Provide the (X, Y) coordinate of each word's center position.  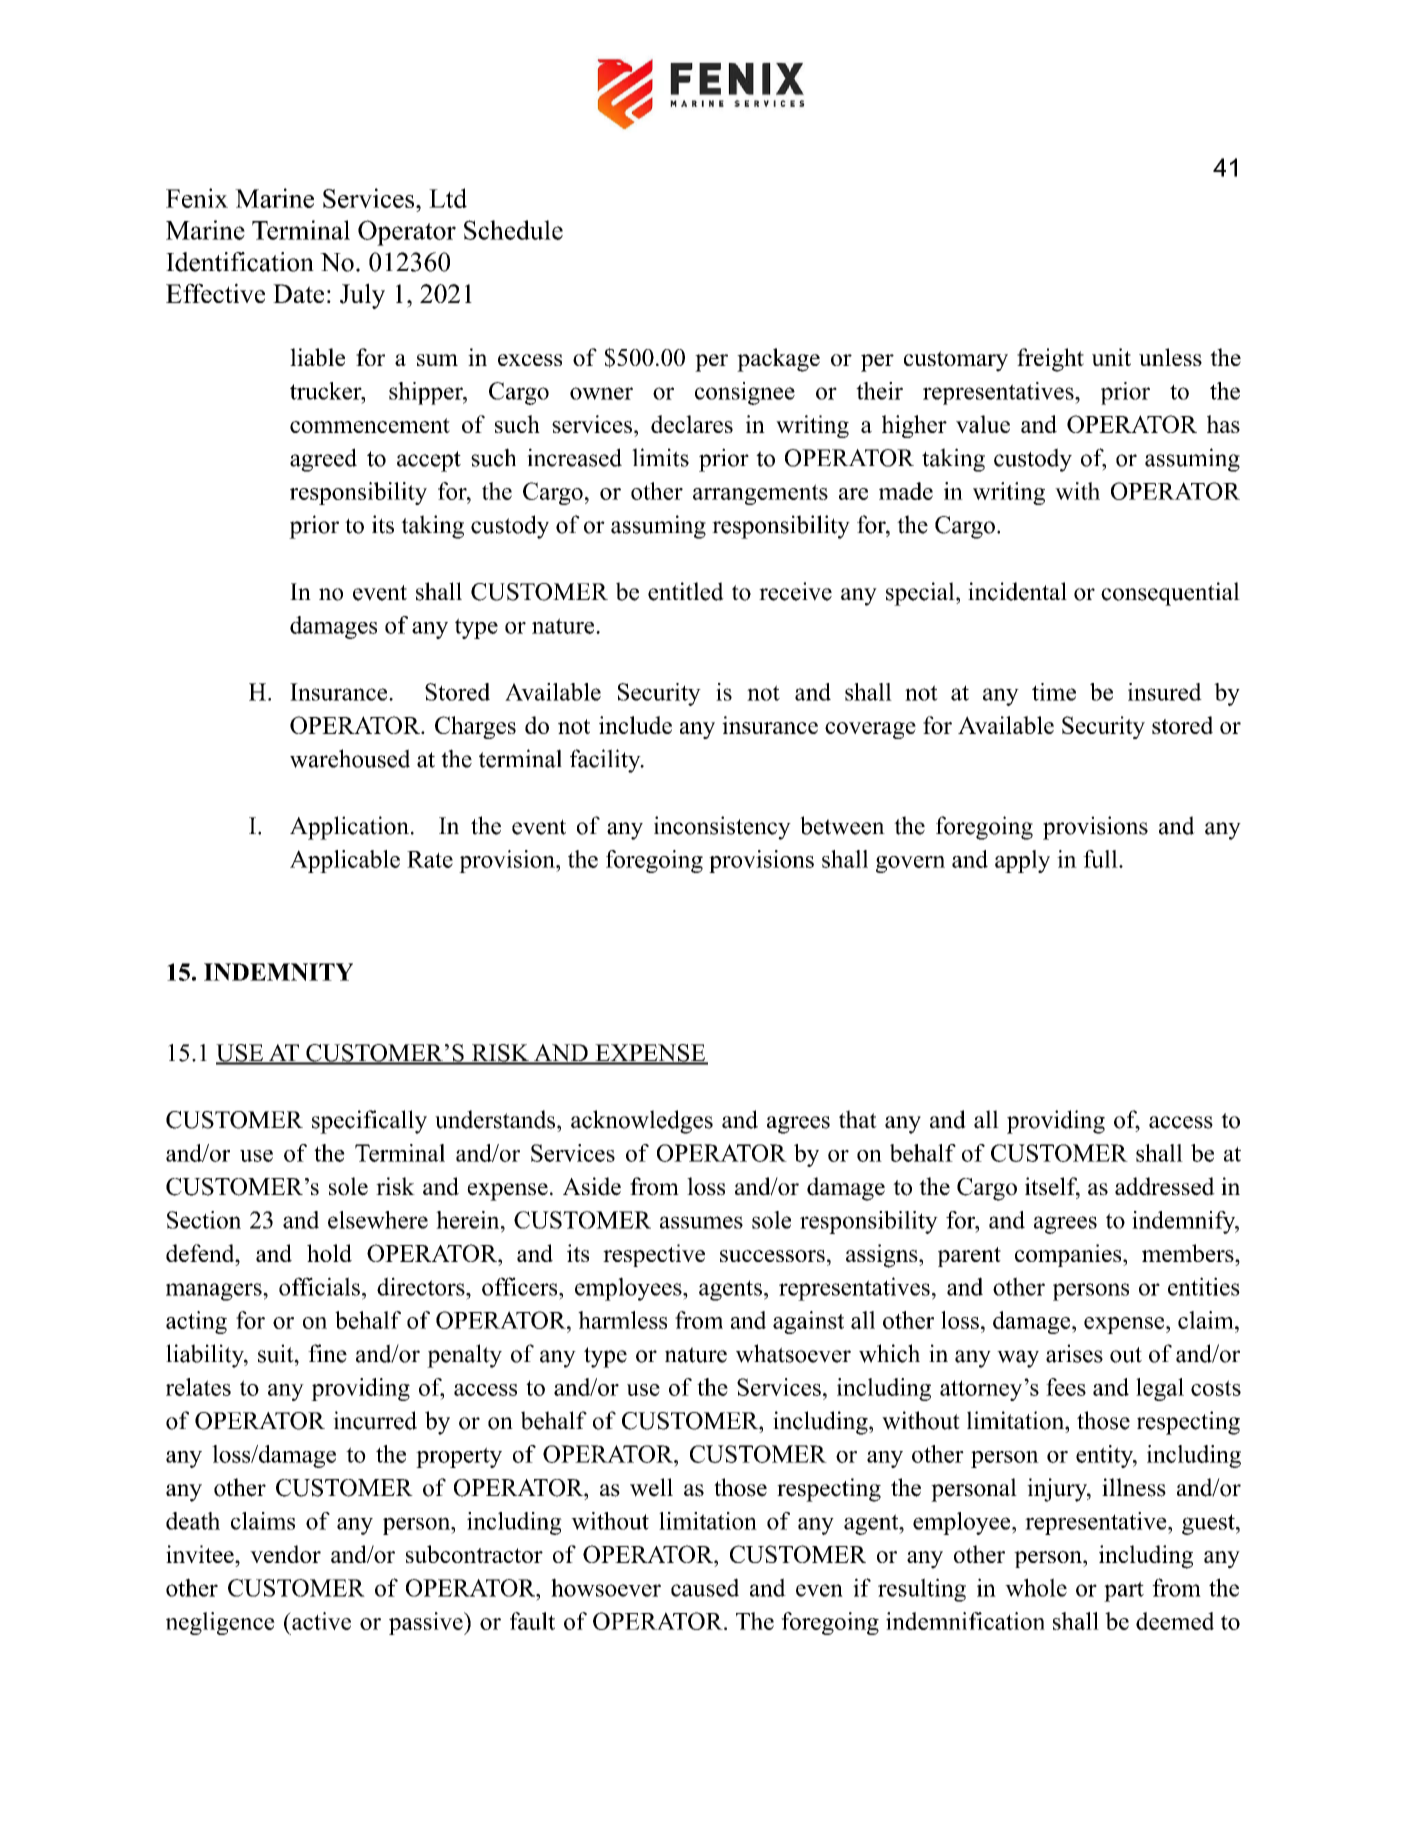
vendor (285, 1554)
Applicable (345, 861)
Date (298, 293)
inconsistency (722, 828)
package (778, 360)
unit (1111, 357)
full (1101, 859)
